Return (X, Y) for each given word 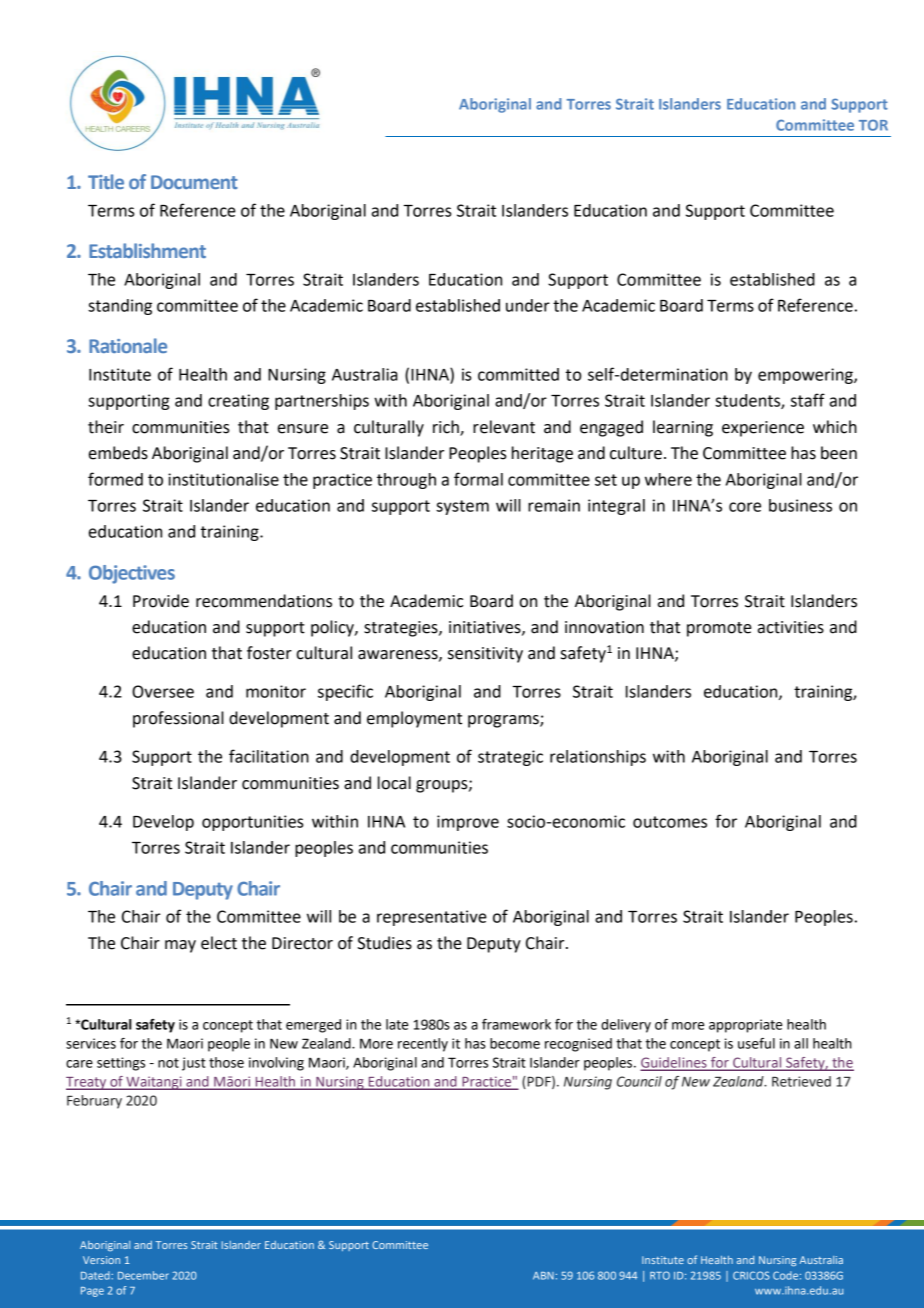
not (168, 1063)
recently (423, 1045)
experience (763, 429)
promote (719, 629)
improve (468, 823)
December (143, 1275)
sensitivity (485, 655)
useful (756, 1043)
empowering (806, 376)
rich (447, 428)
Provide (161, 601)
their (106, 427)
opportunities (252, 823)
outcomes (670, 822)
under (528, 305)
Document (194, 182)
